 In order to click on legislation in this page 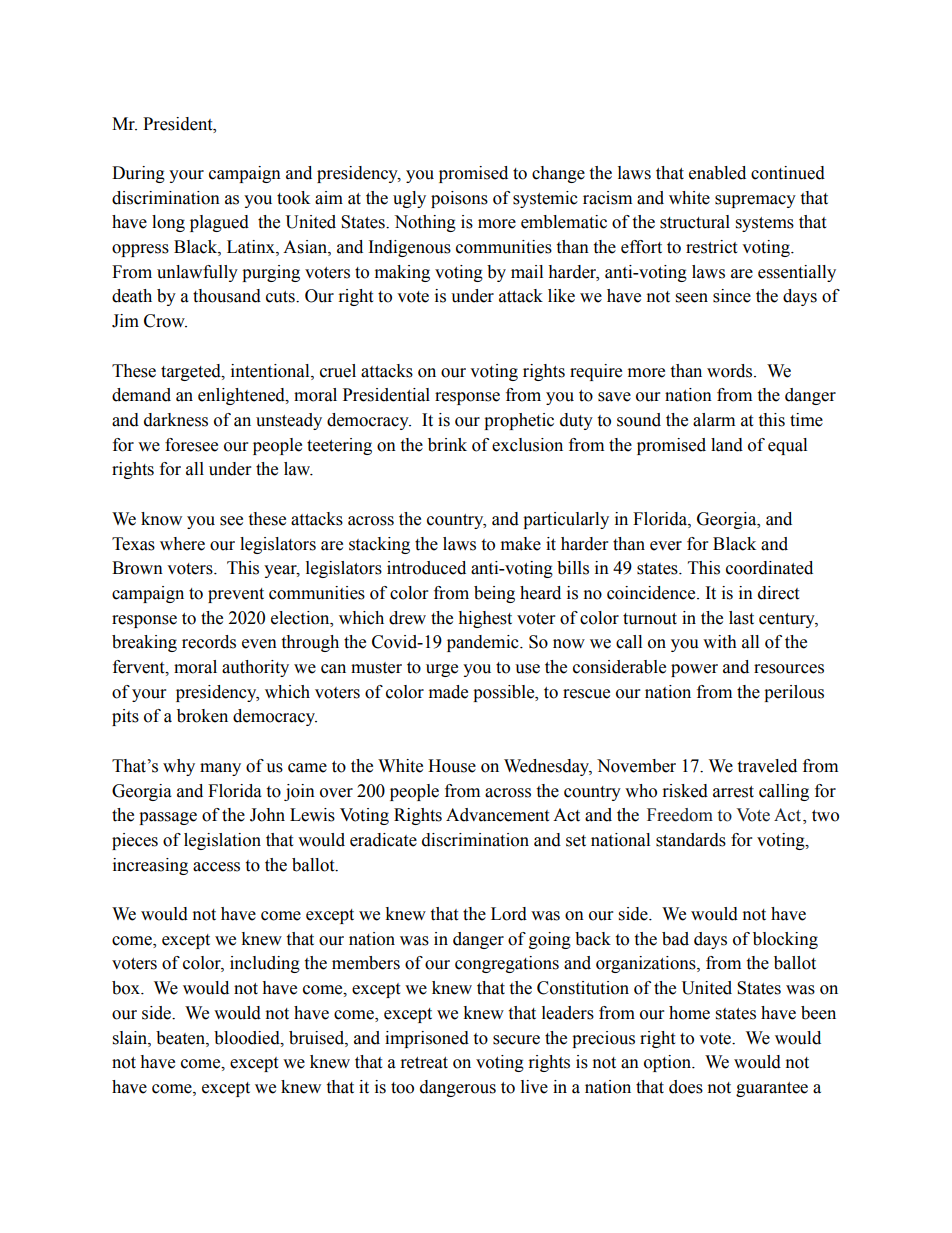, I will do `click(222, 841)`.
